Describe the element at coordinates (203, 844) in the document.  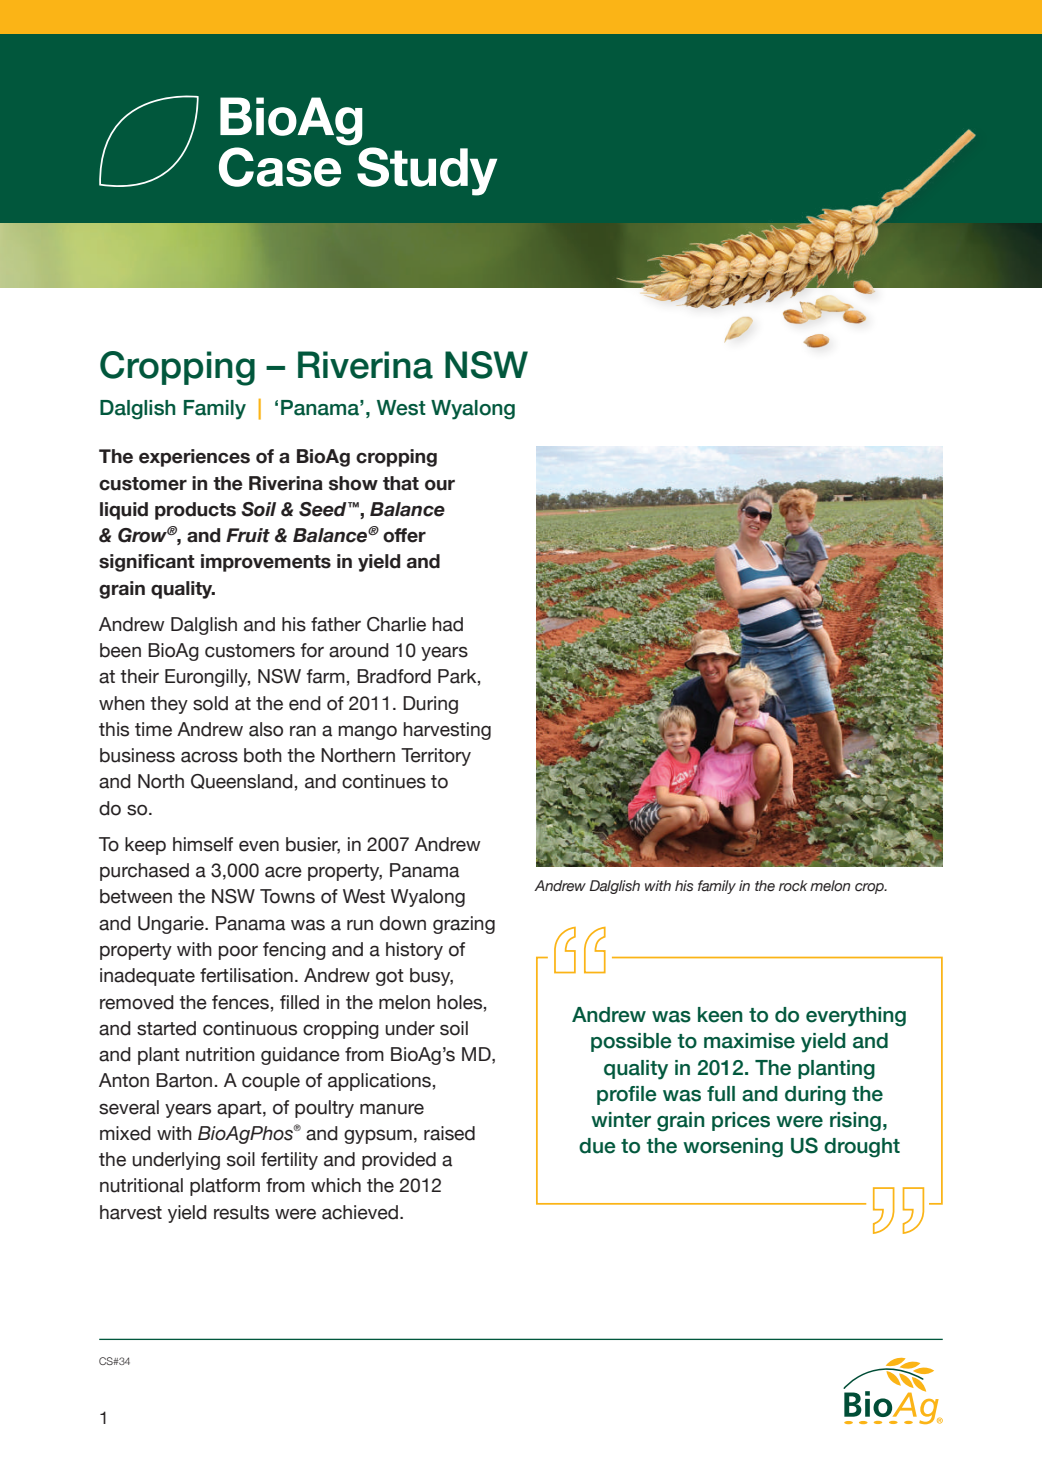
I see `himself` at that location.
